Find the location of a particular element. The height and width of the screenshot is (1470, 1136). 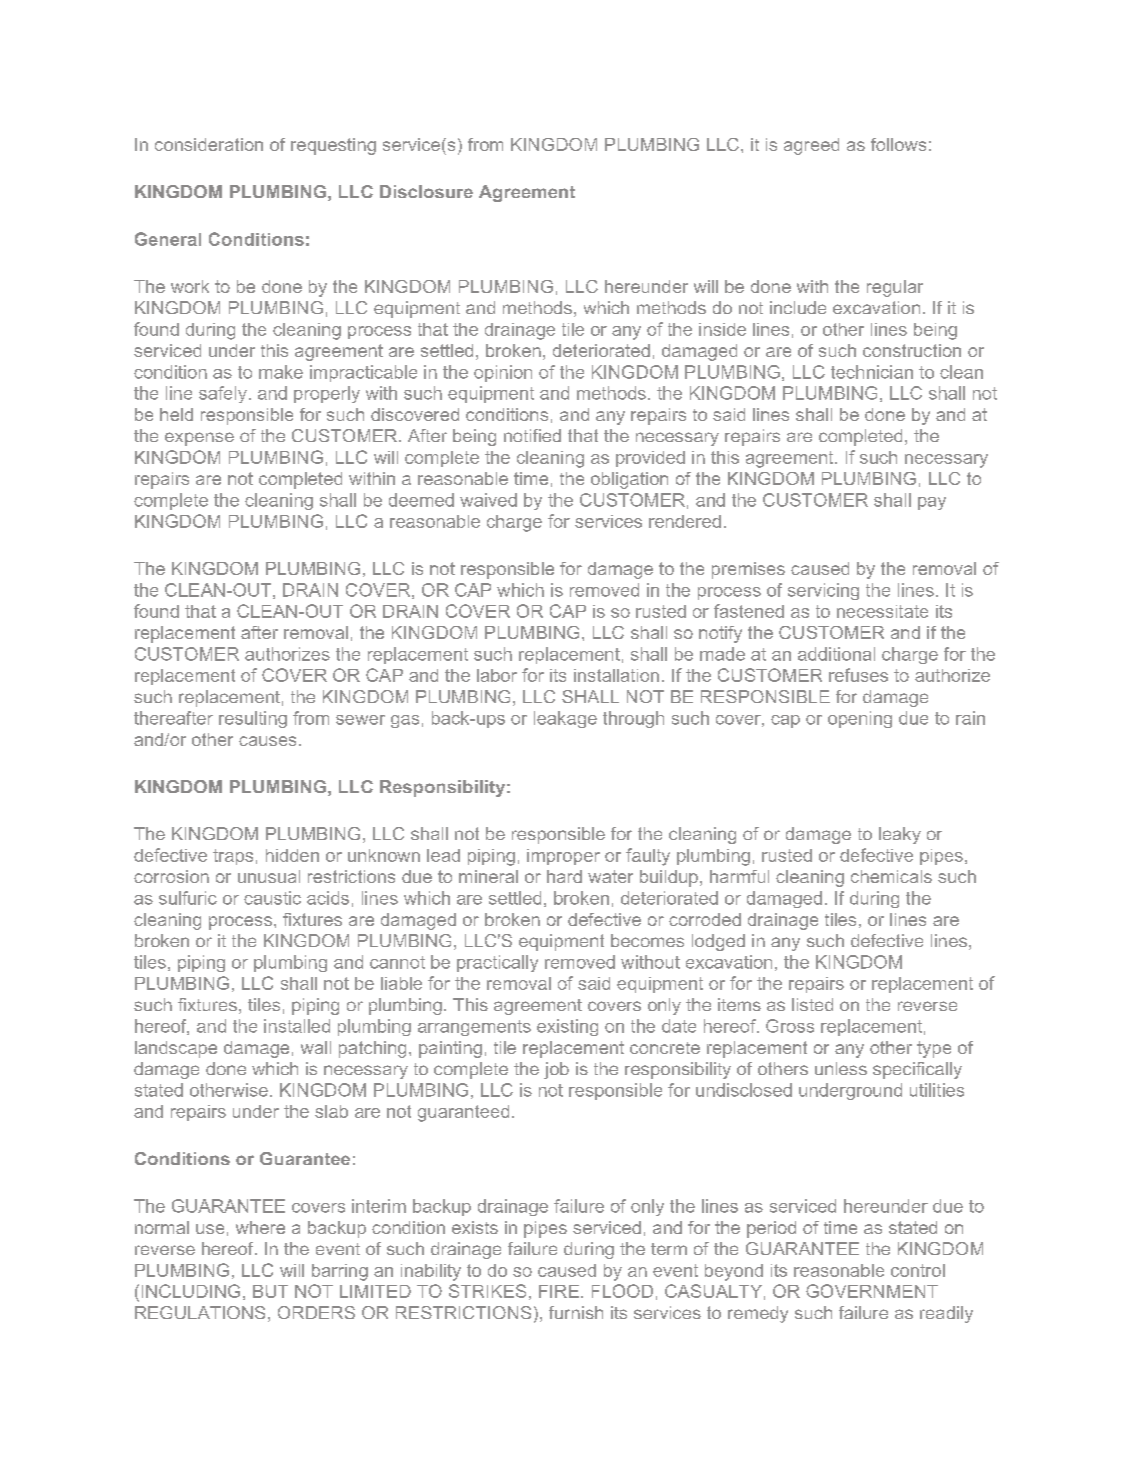

leakage is located at coordinates (565, 719).
